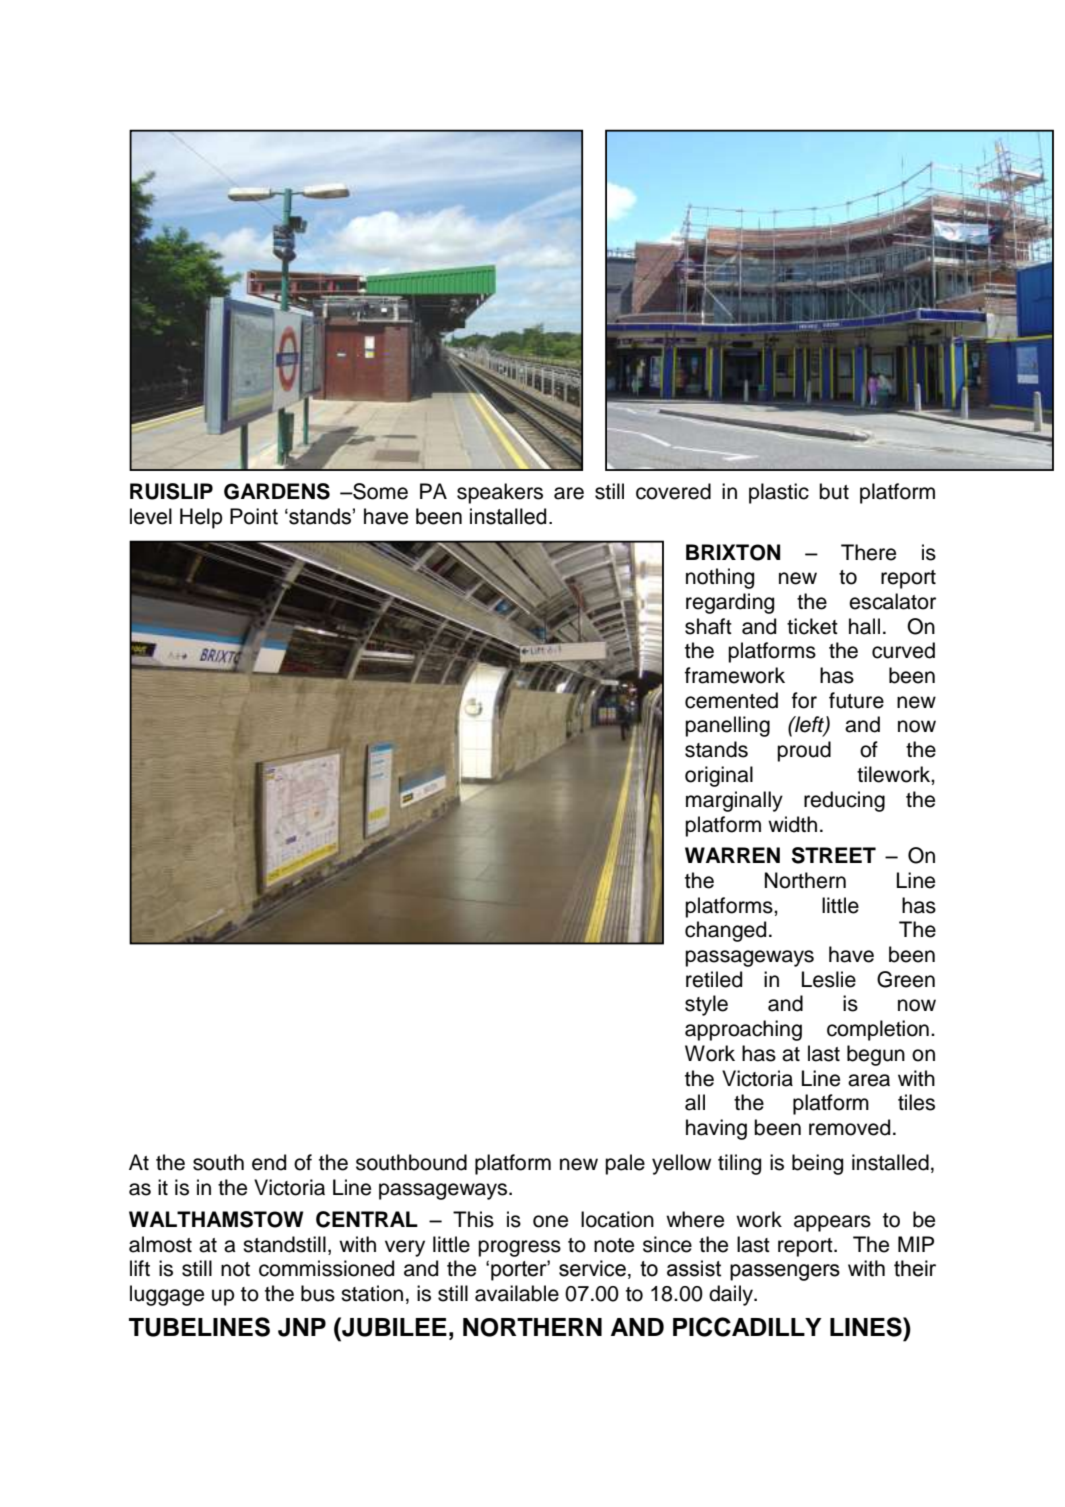  I want to click on bus, so click(318, 1293).
